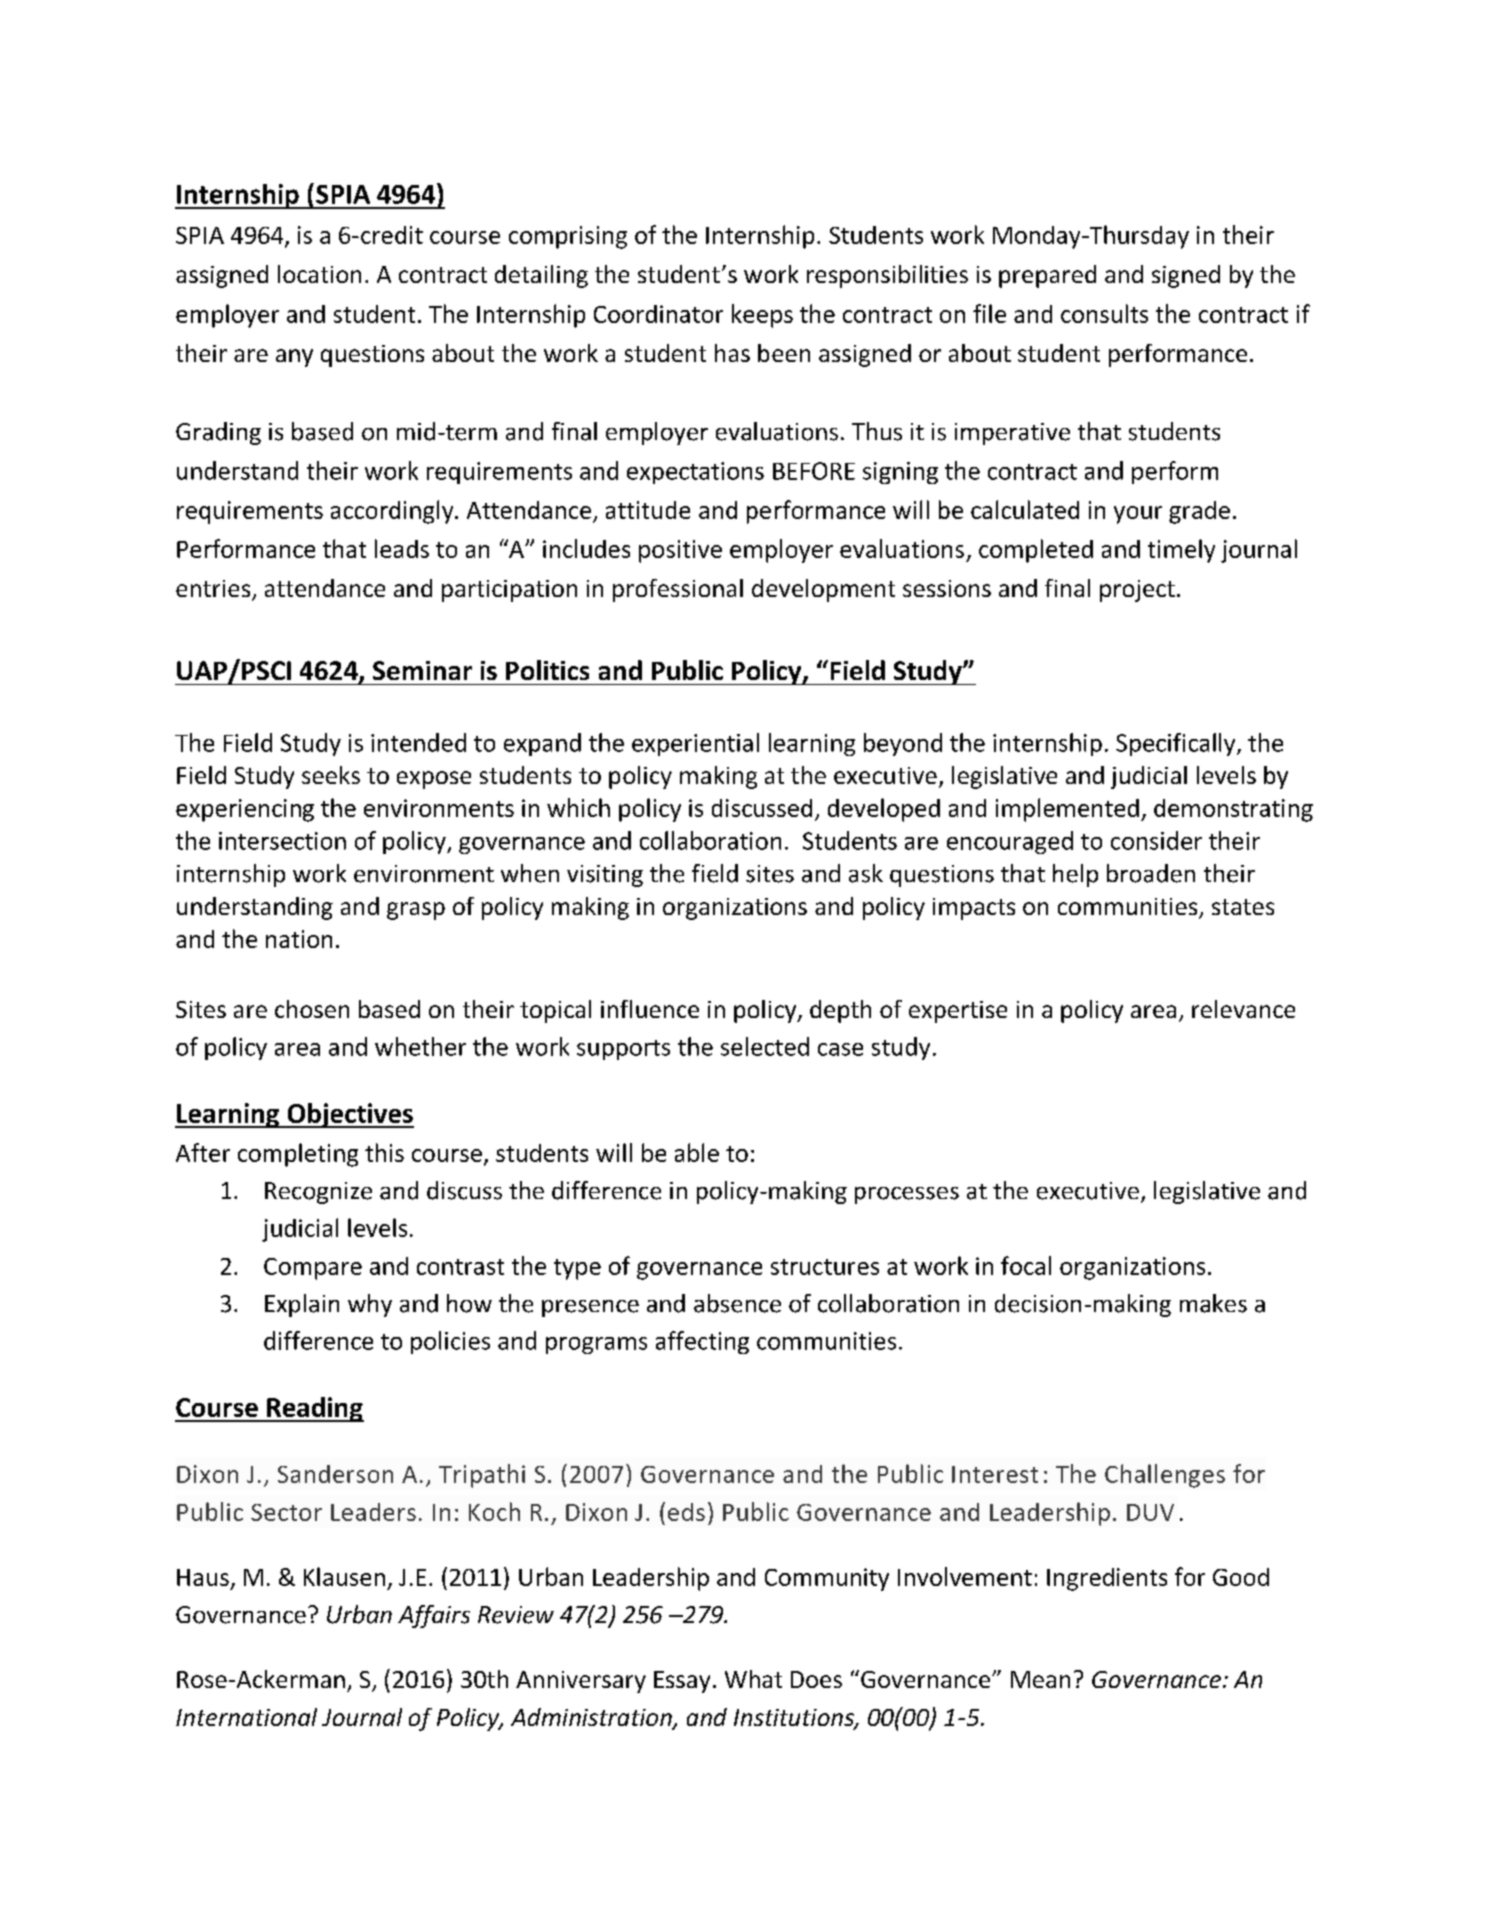 The width and height of the screenshot is (1490, 1929). Describe the element at coordinates (422, 670) in the screenshot. I see `Seminar` at that location.
